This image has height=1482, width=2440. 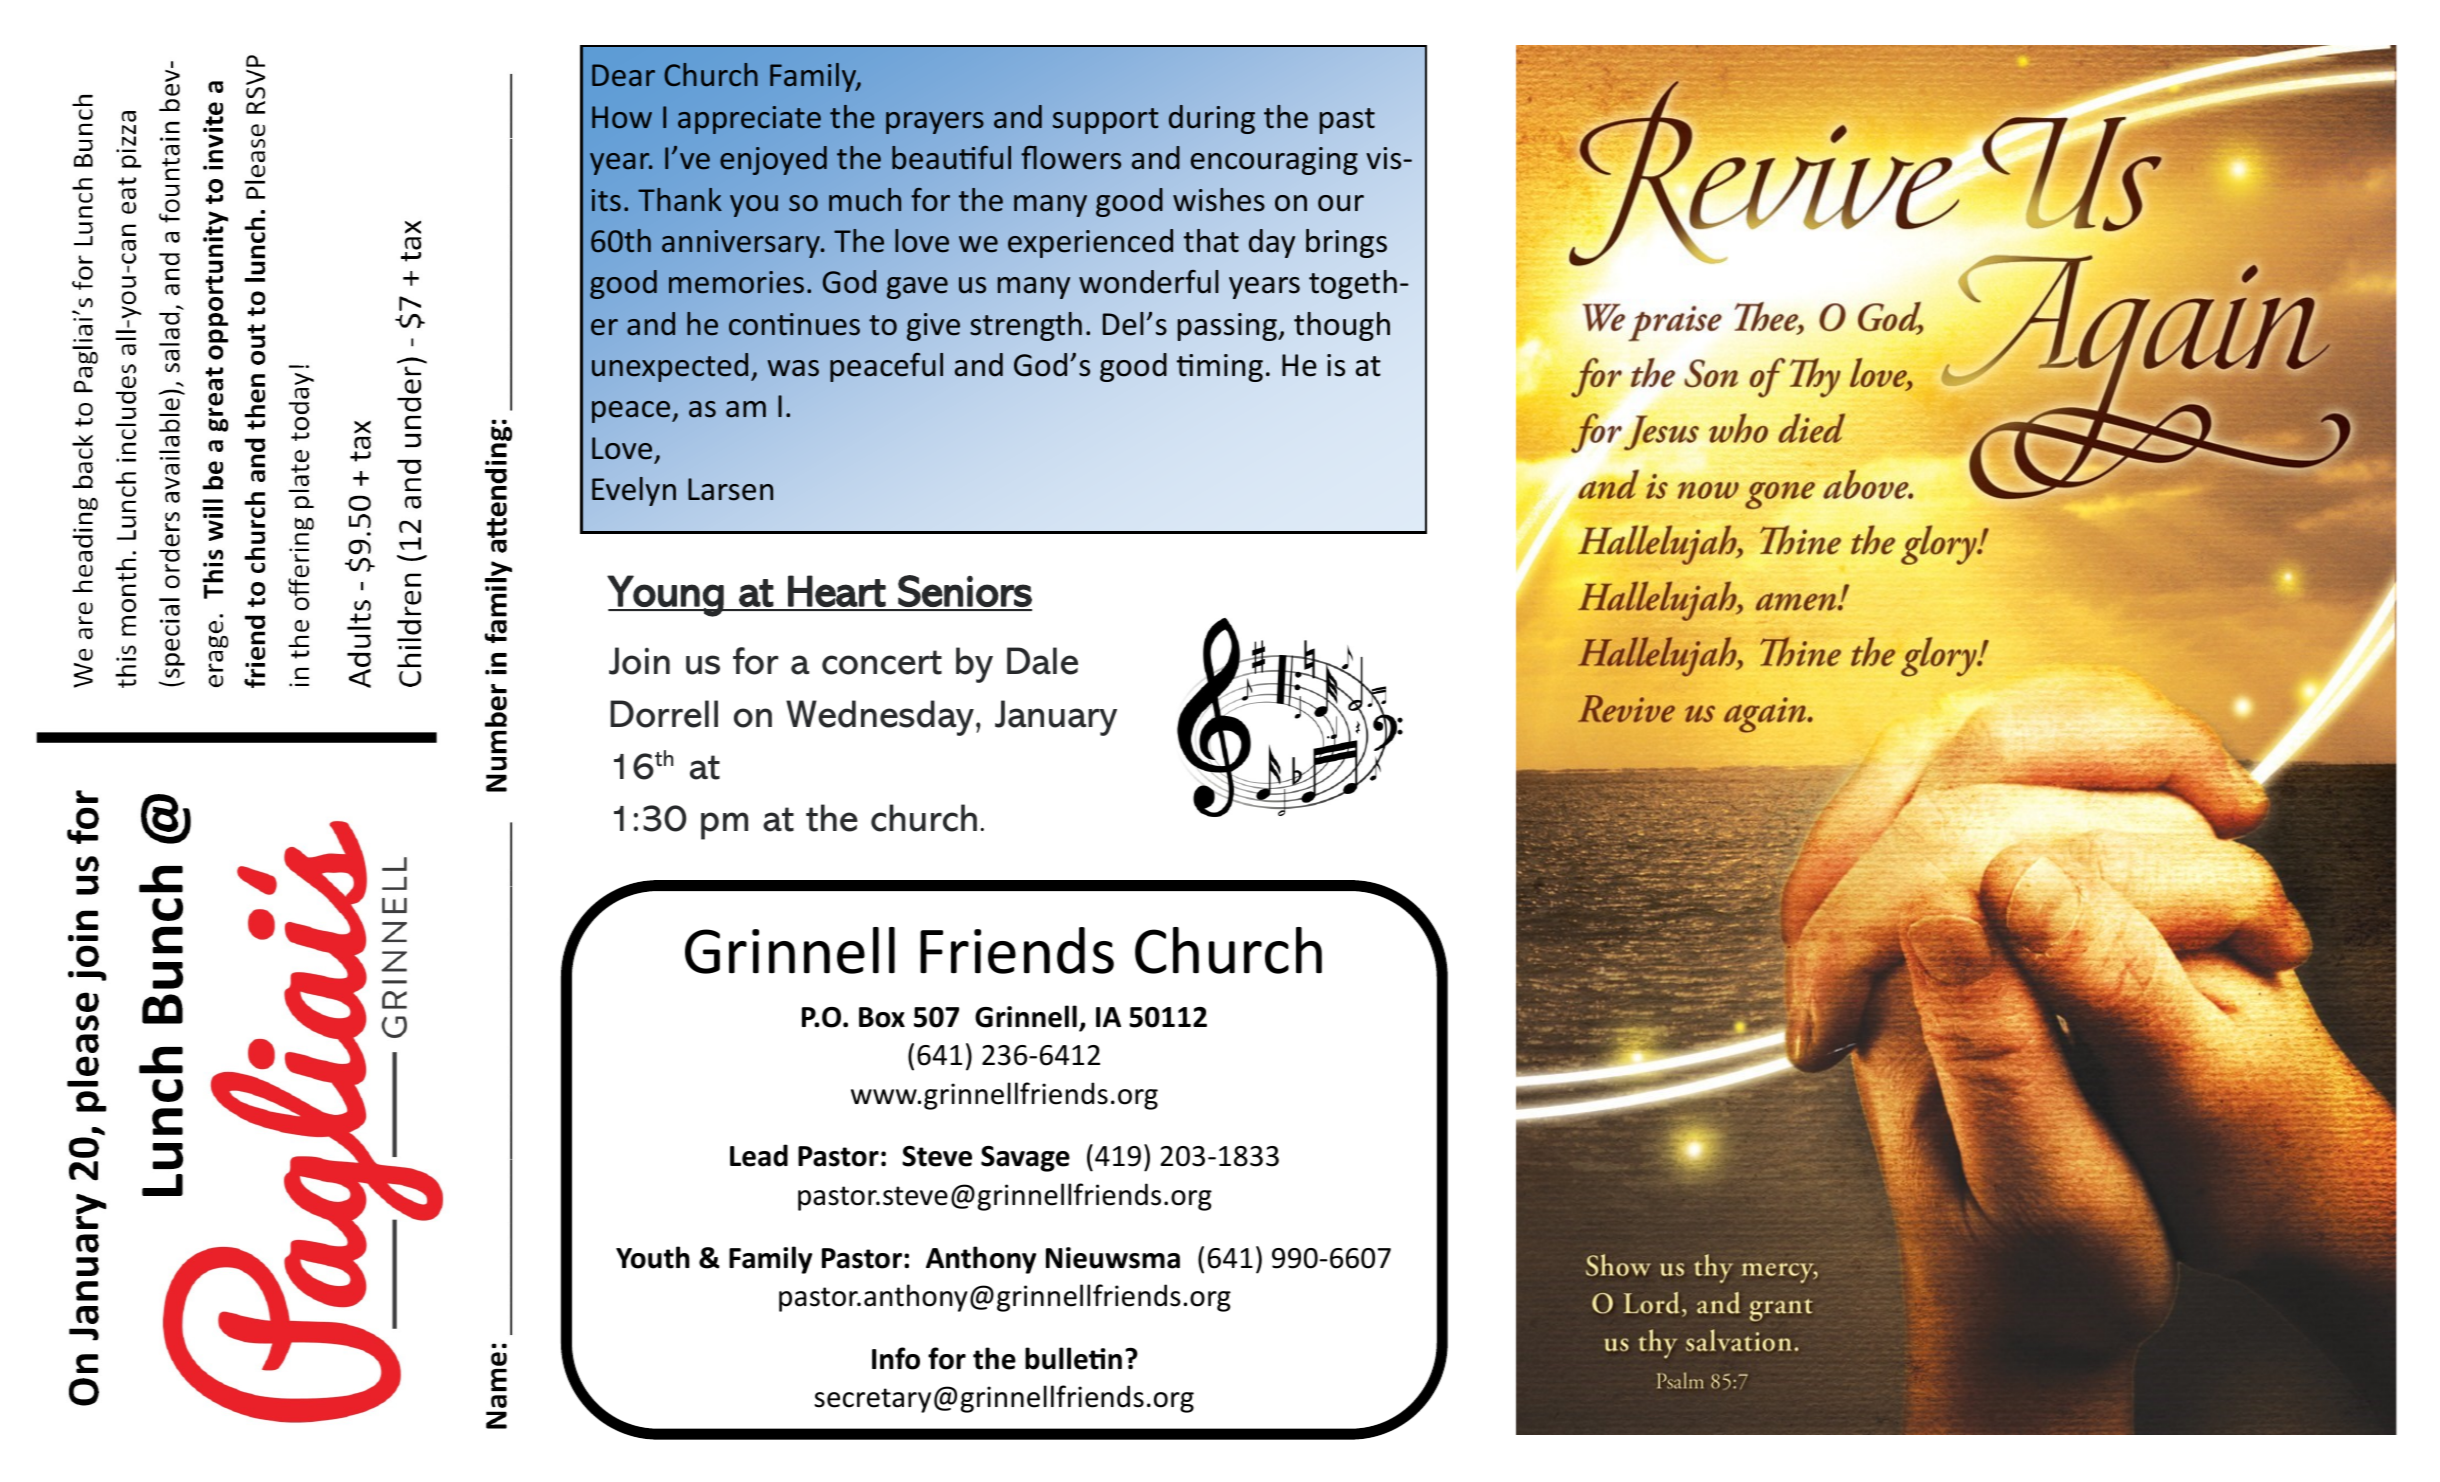 I want to click on Larsen, so click(x=730, y=489).
